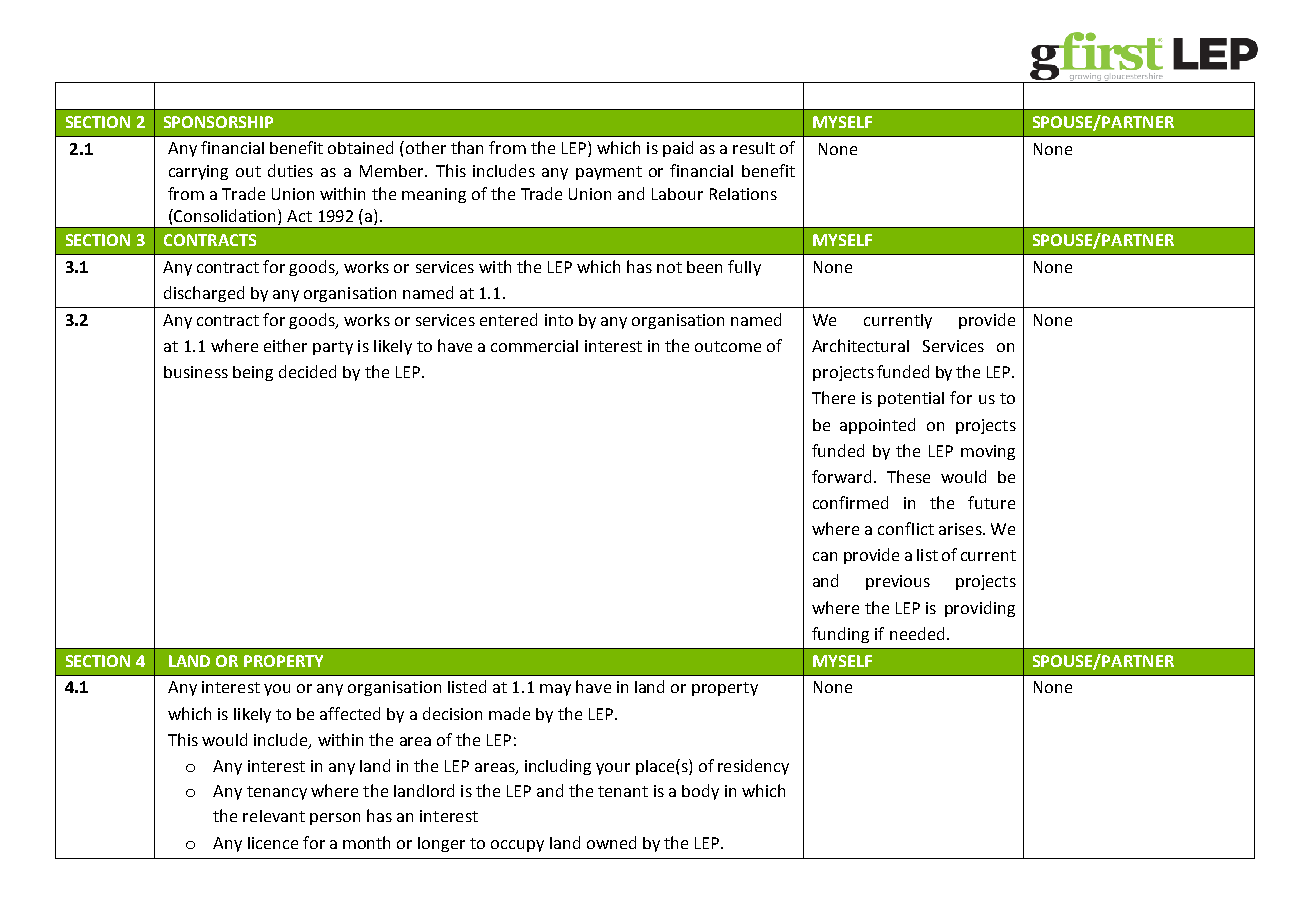 This document has height=924, width=1307. I want to click on payment, so click(609, 173).
